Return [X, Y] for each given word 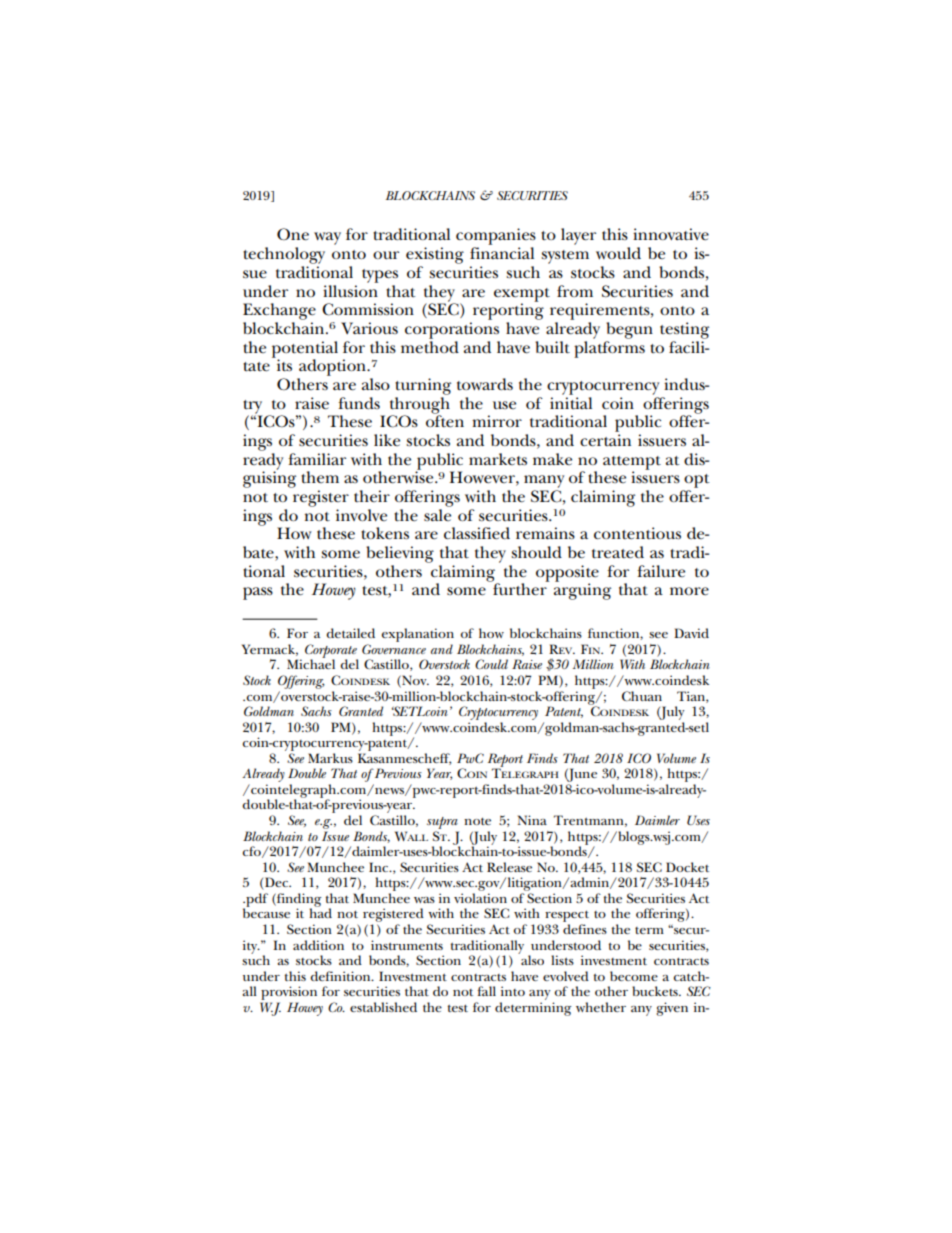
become [634, 976]
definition [341, 976]
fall [486, 991]
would [618, 253]
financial [502, 253]
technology [284, 255]
